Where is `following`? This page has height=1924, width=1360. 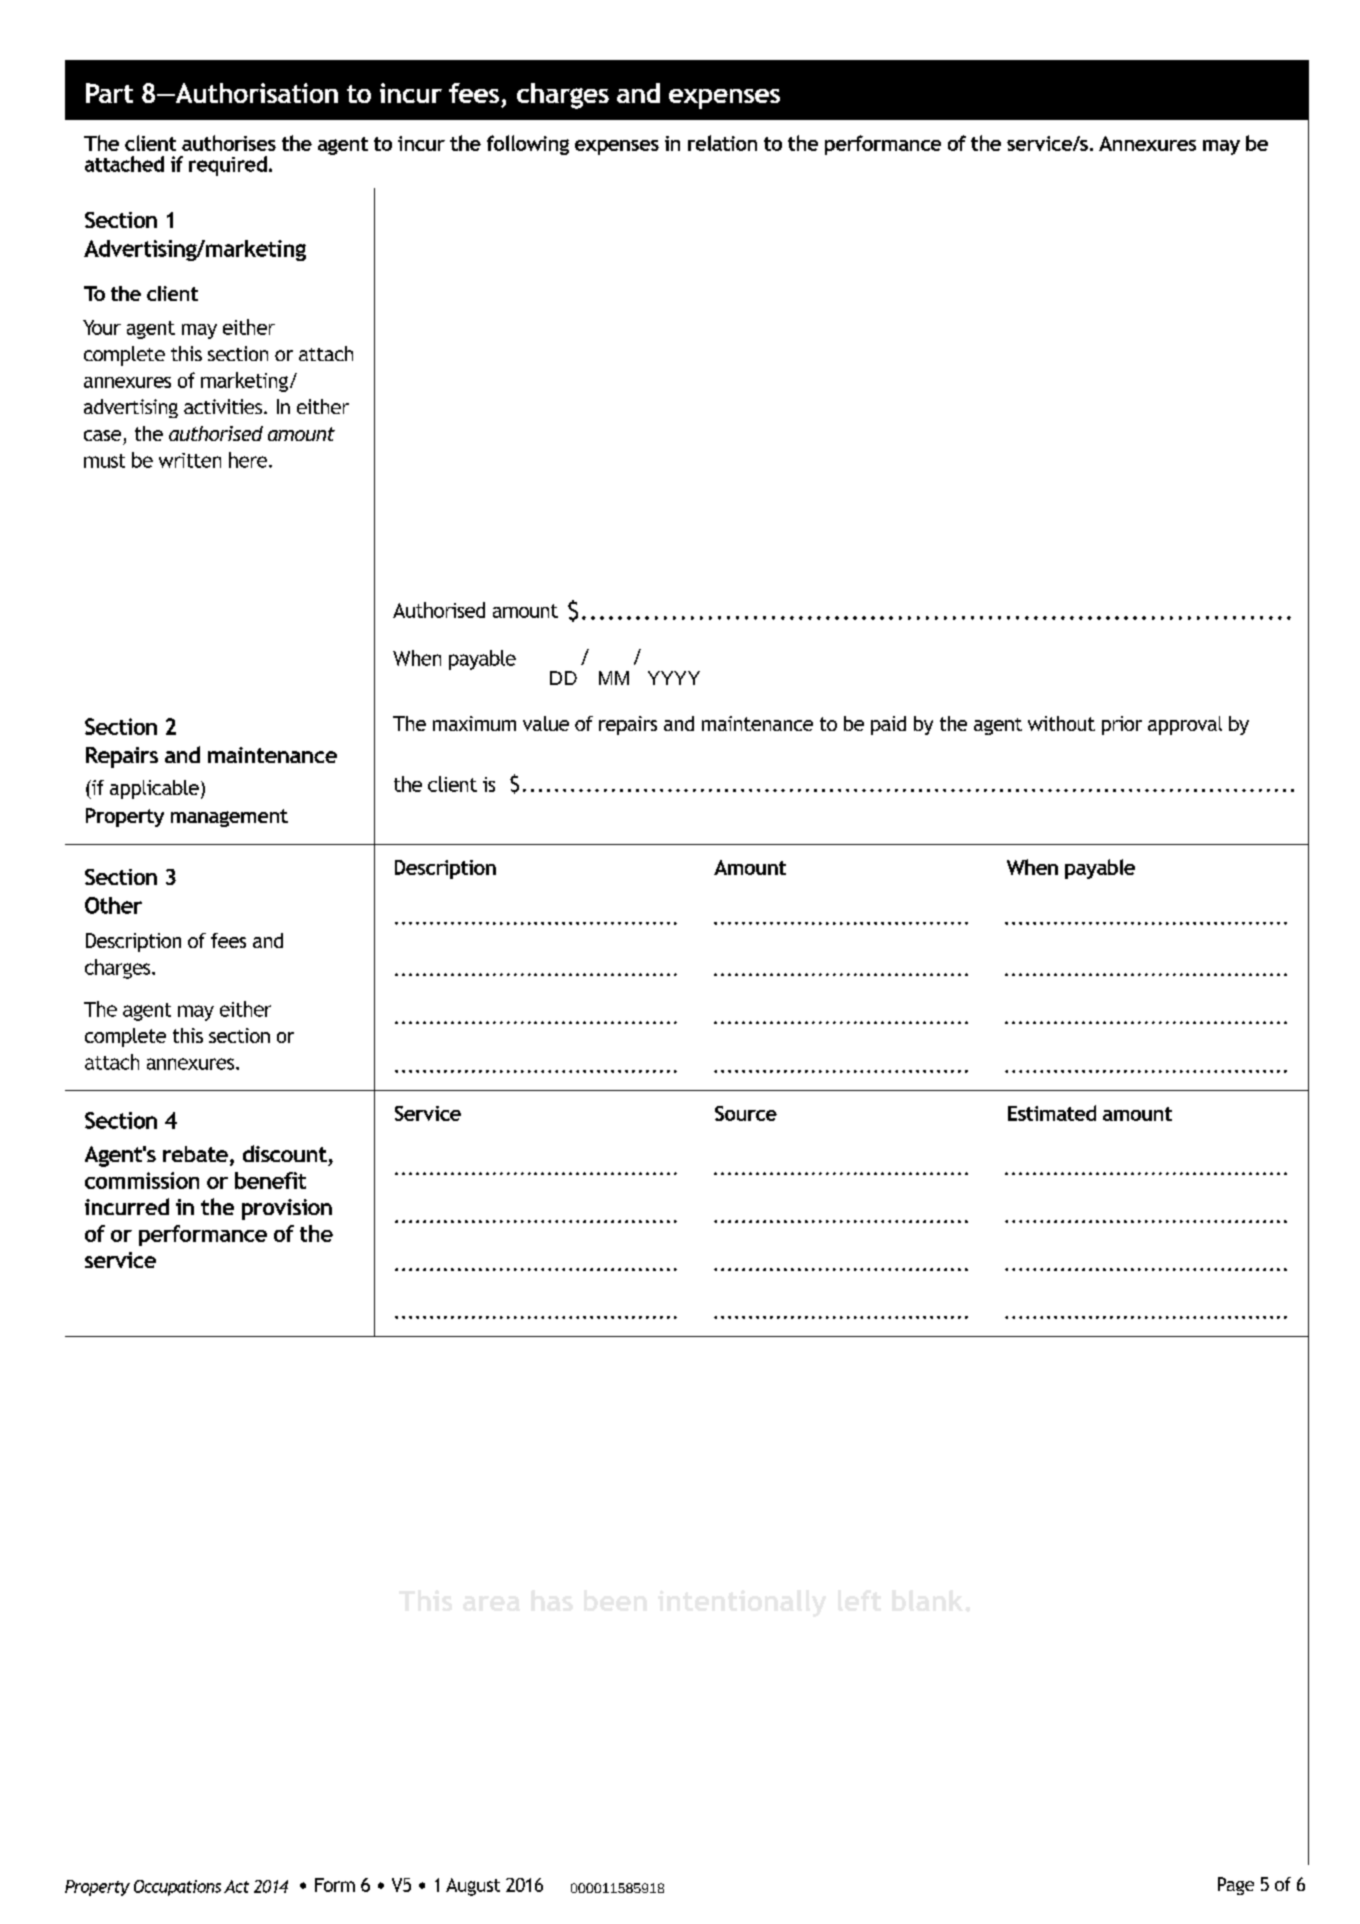 following is located at coordinates (528, 145).
